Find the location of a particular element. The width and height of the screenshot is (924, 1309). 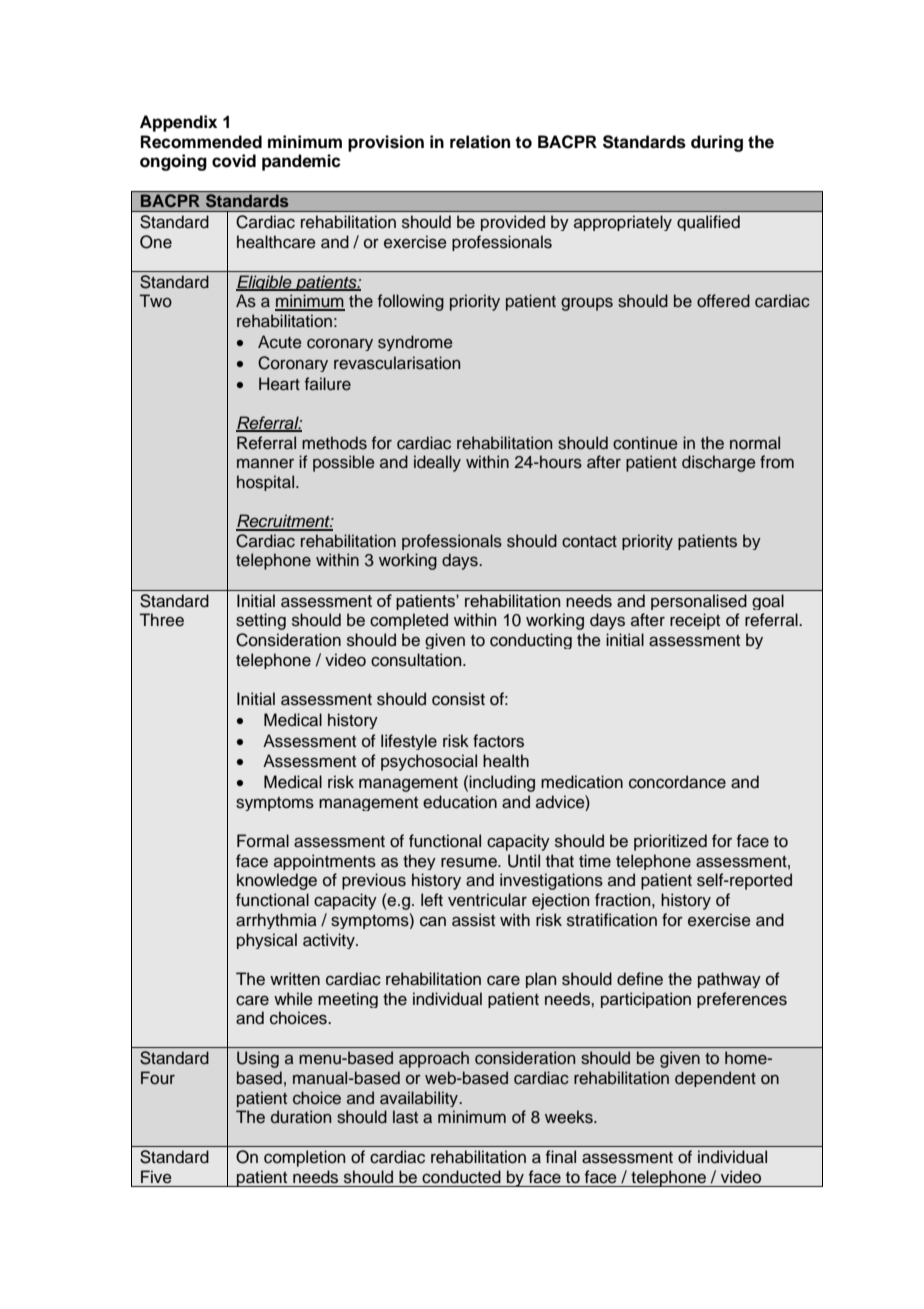

covid is located at coordinates (234, 161).
